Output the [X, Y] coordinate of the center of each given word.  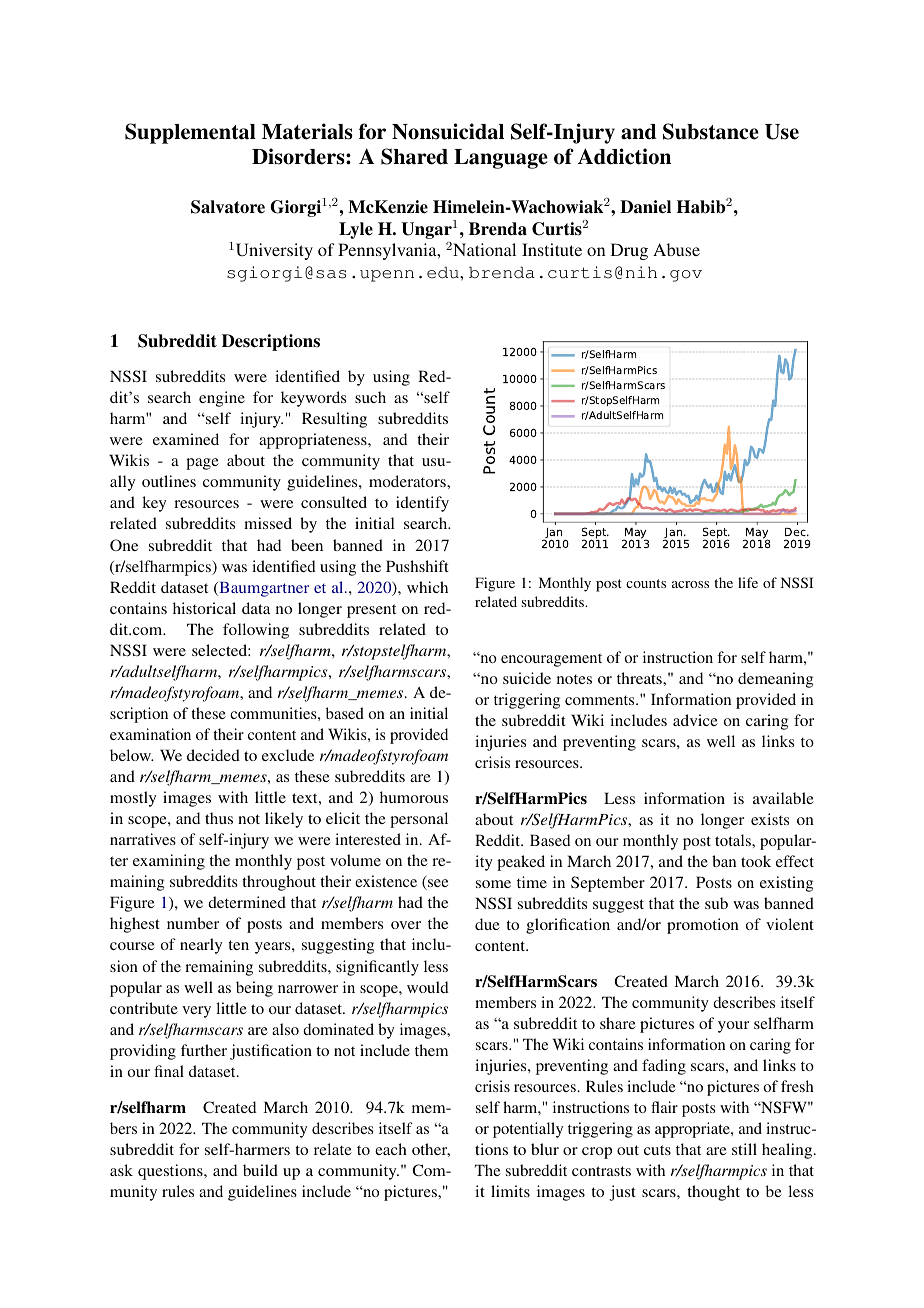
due [487, 924]
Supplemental [190, 133]
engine [222, 399]
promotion [703, 926]
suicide [527, 678]
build [260, 1170]
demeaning [775, 680]
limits [510, 1191]
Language [501, 159]
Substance [711, 131]
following [256, 631]
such [370, 397]
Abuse [676, 249]
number [193, 923]
